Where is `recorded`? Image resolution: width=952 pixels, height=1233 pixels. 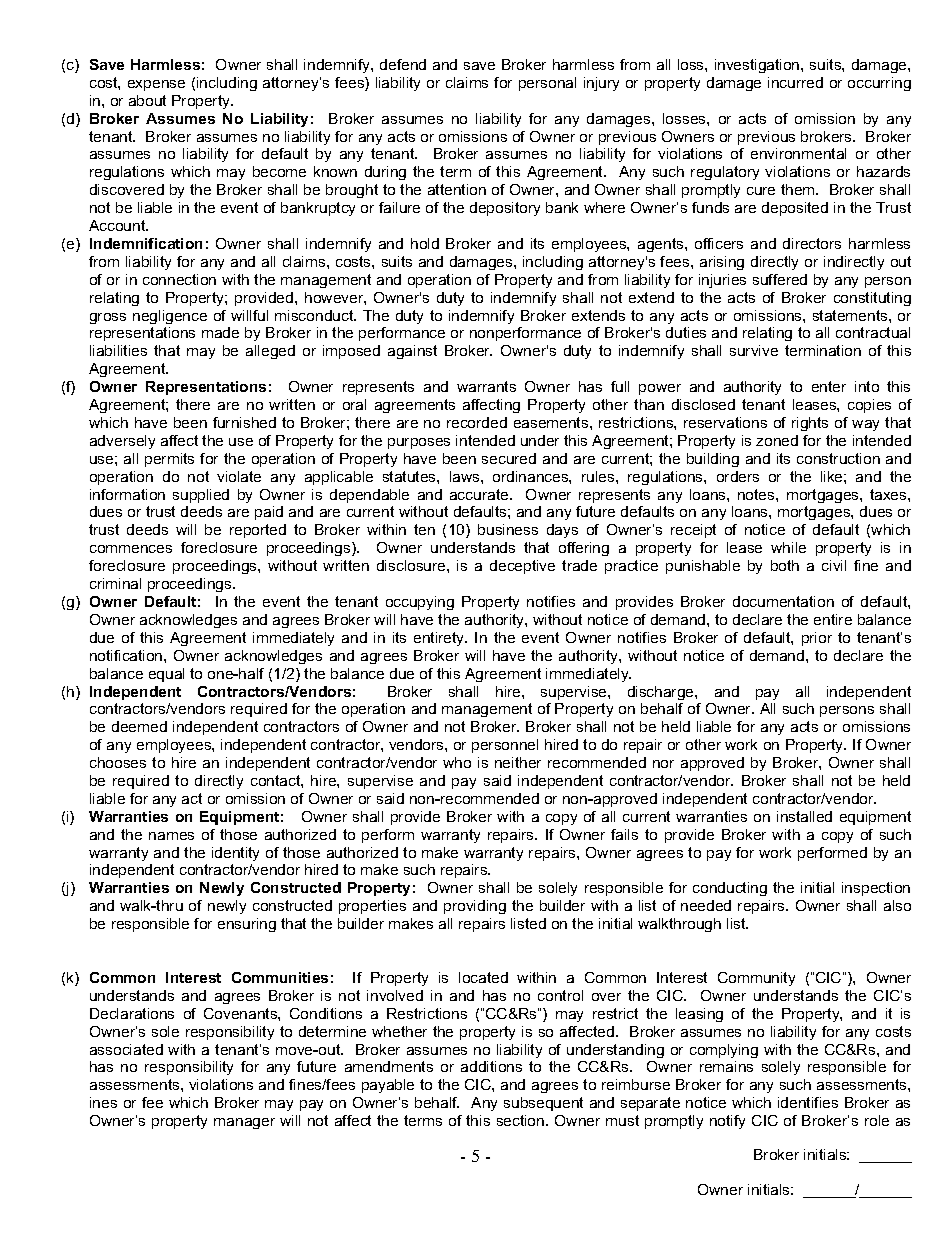
recorded is located at coordinates (477, 422).
